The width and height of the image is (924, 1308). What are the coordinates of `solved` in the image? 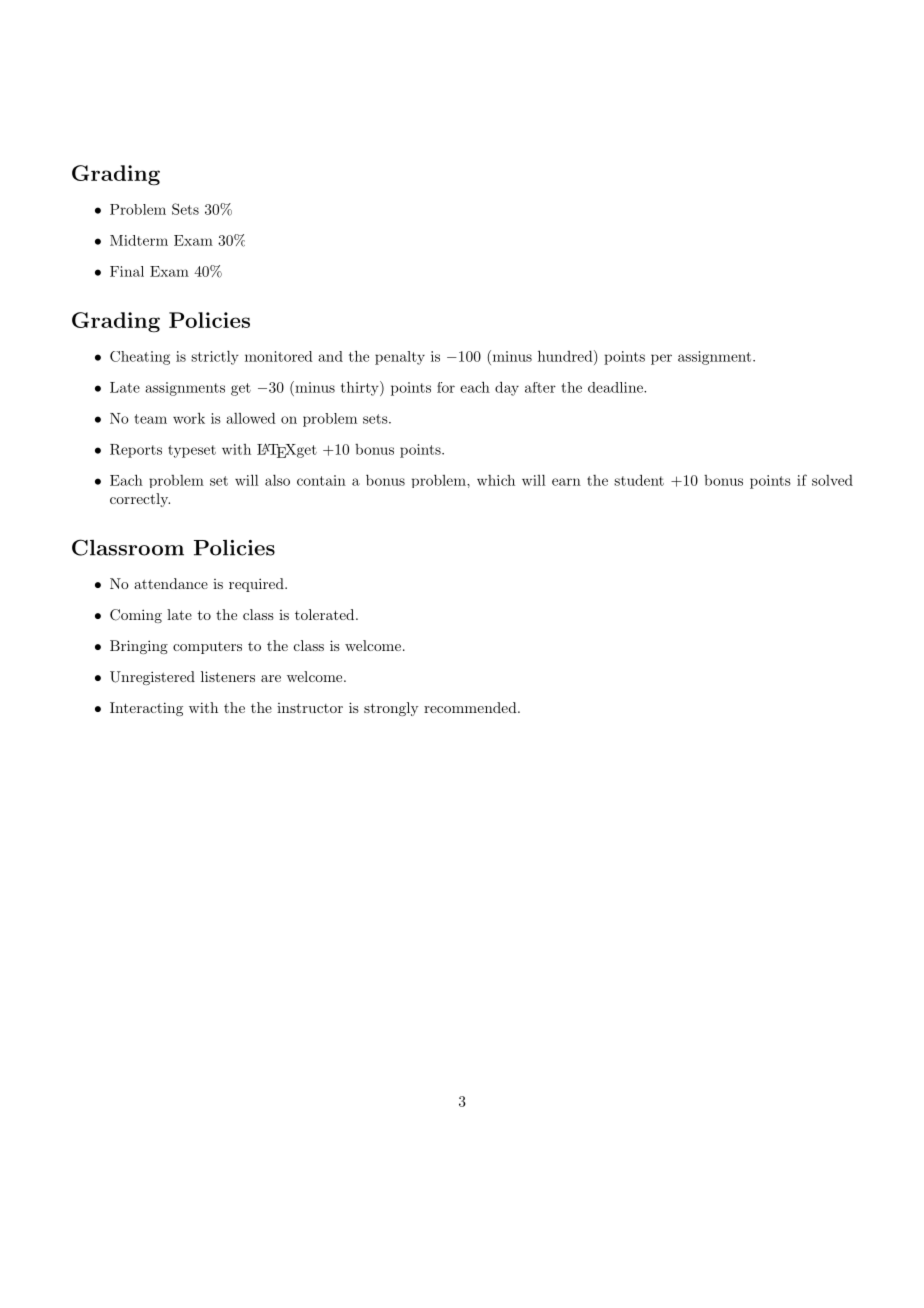 It's located at (832, 480).
